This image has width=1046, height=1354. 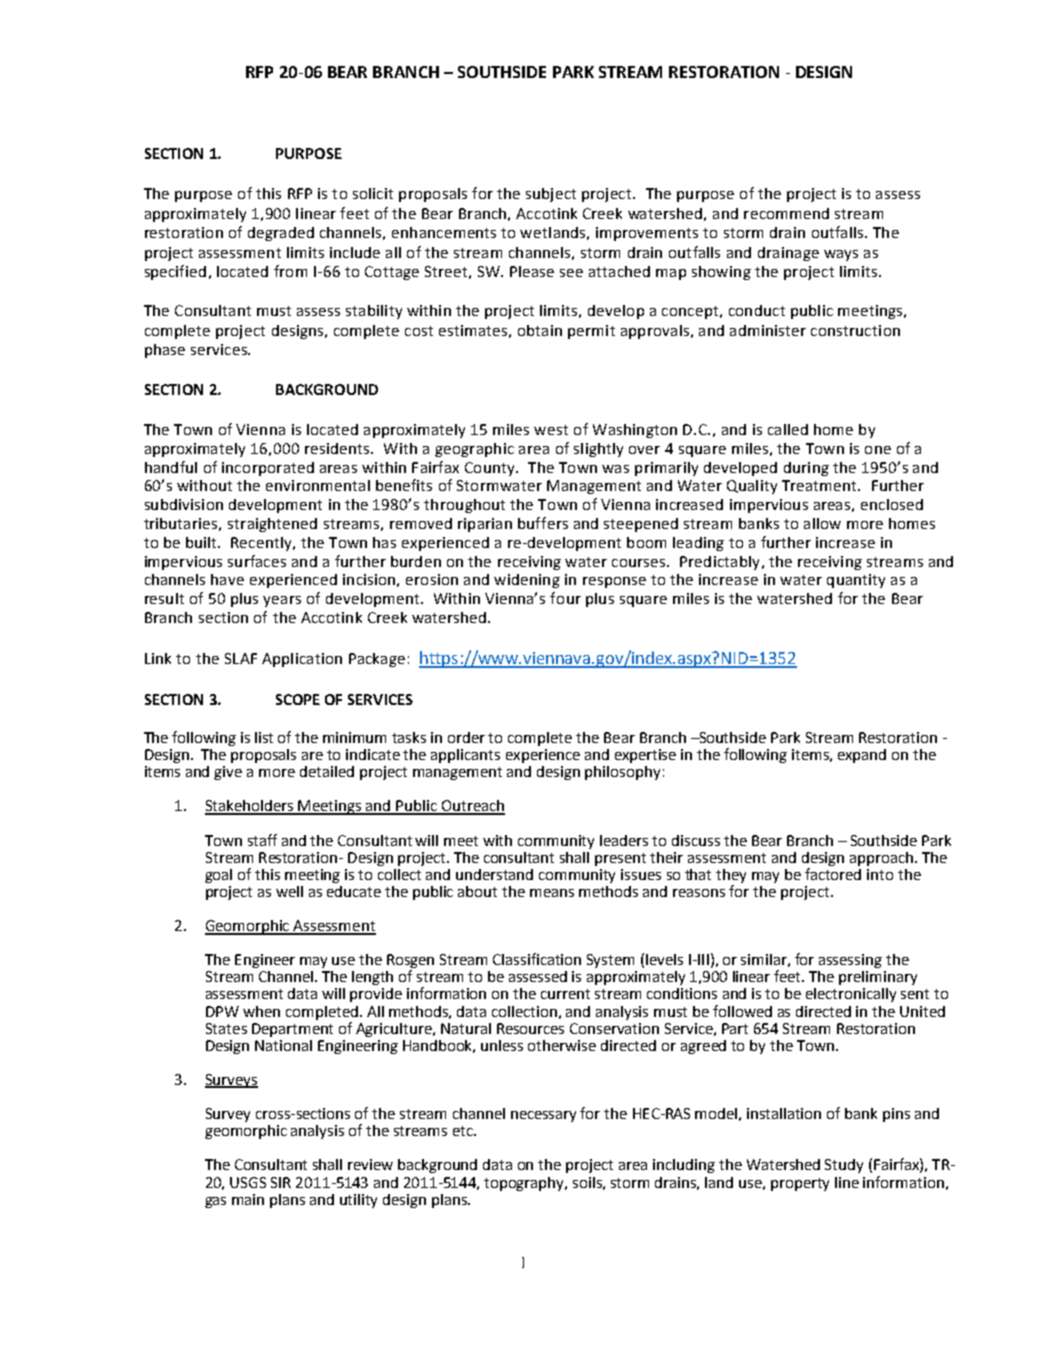 What do you see at coordinates (788, 429) in the image?
I see `called` at bounding box center [788, 429].
